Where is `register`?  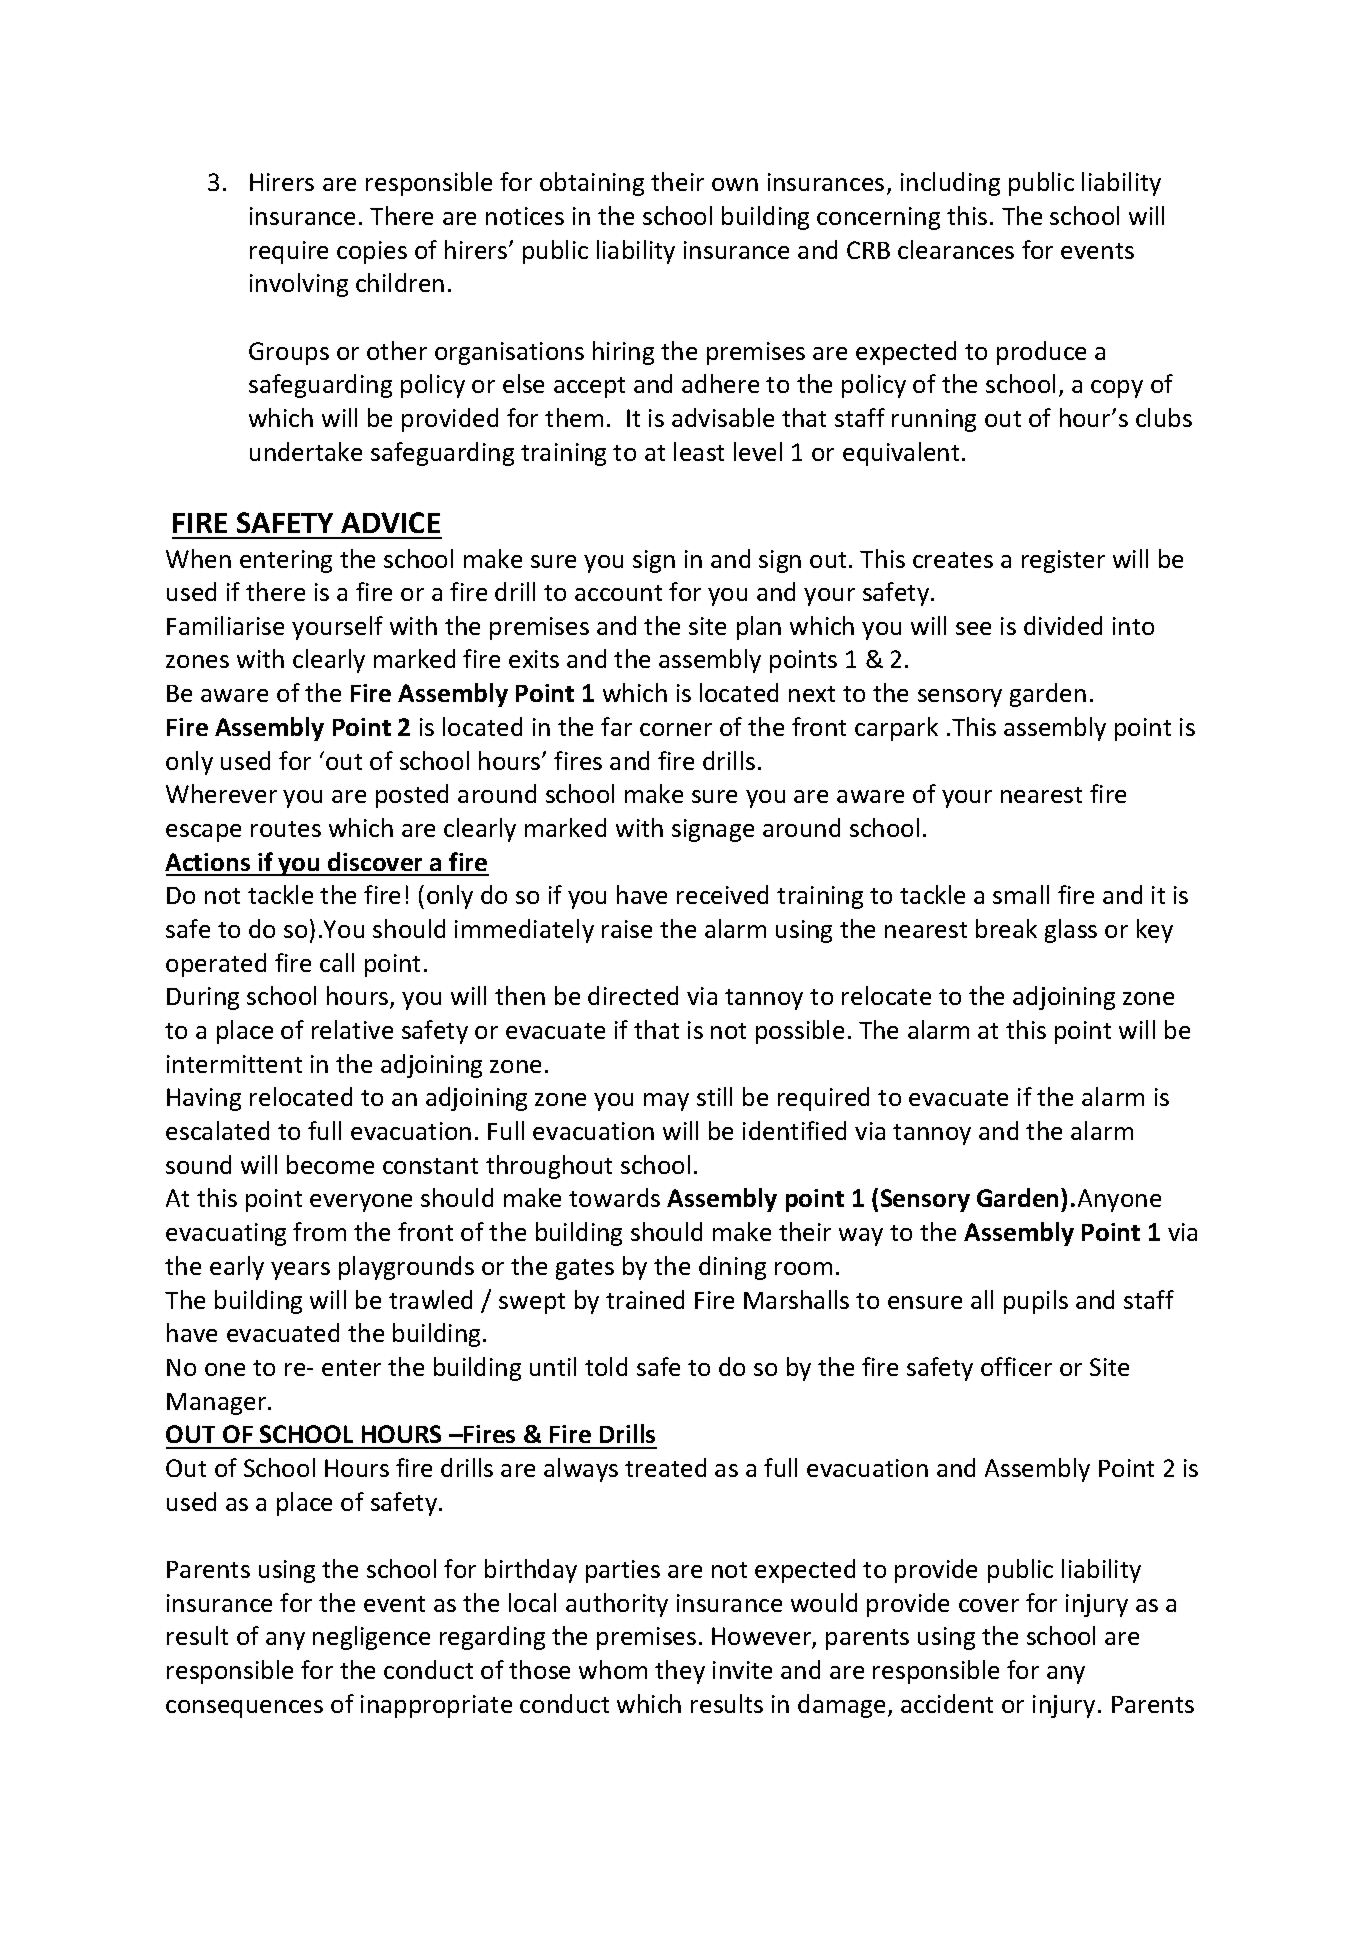
register is located at coordinates (1063, 561).
